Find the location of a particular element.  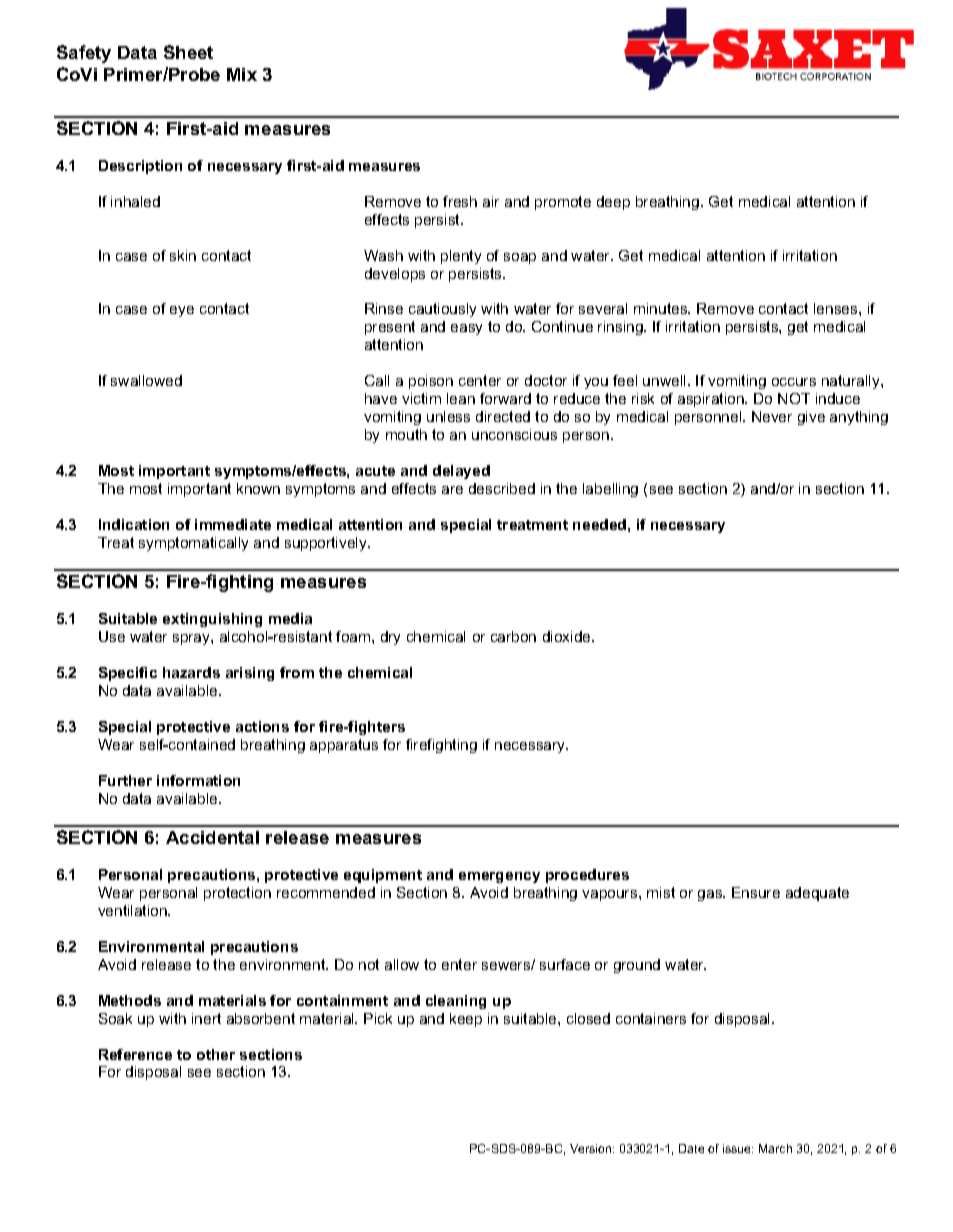

unless is located at coordinates (448, 416).
